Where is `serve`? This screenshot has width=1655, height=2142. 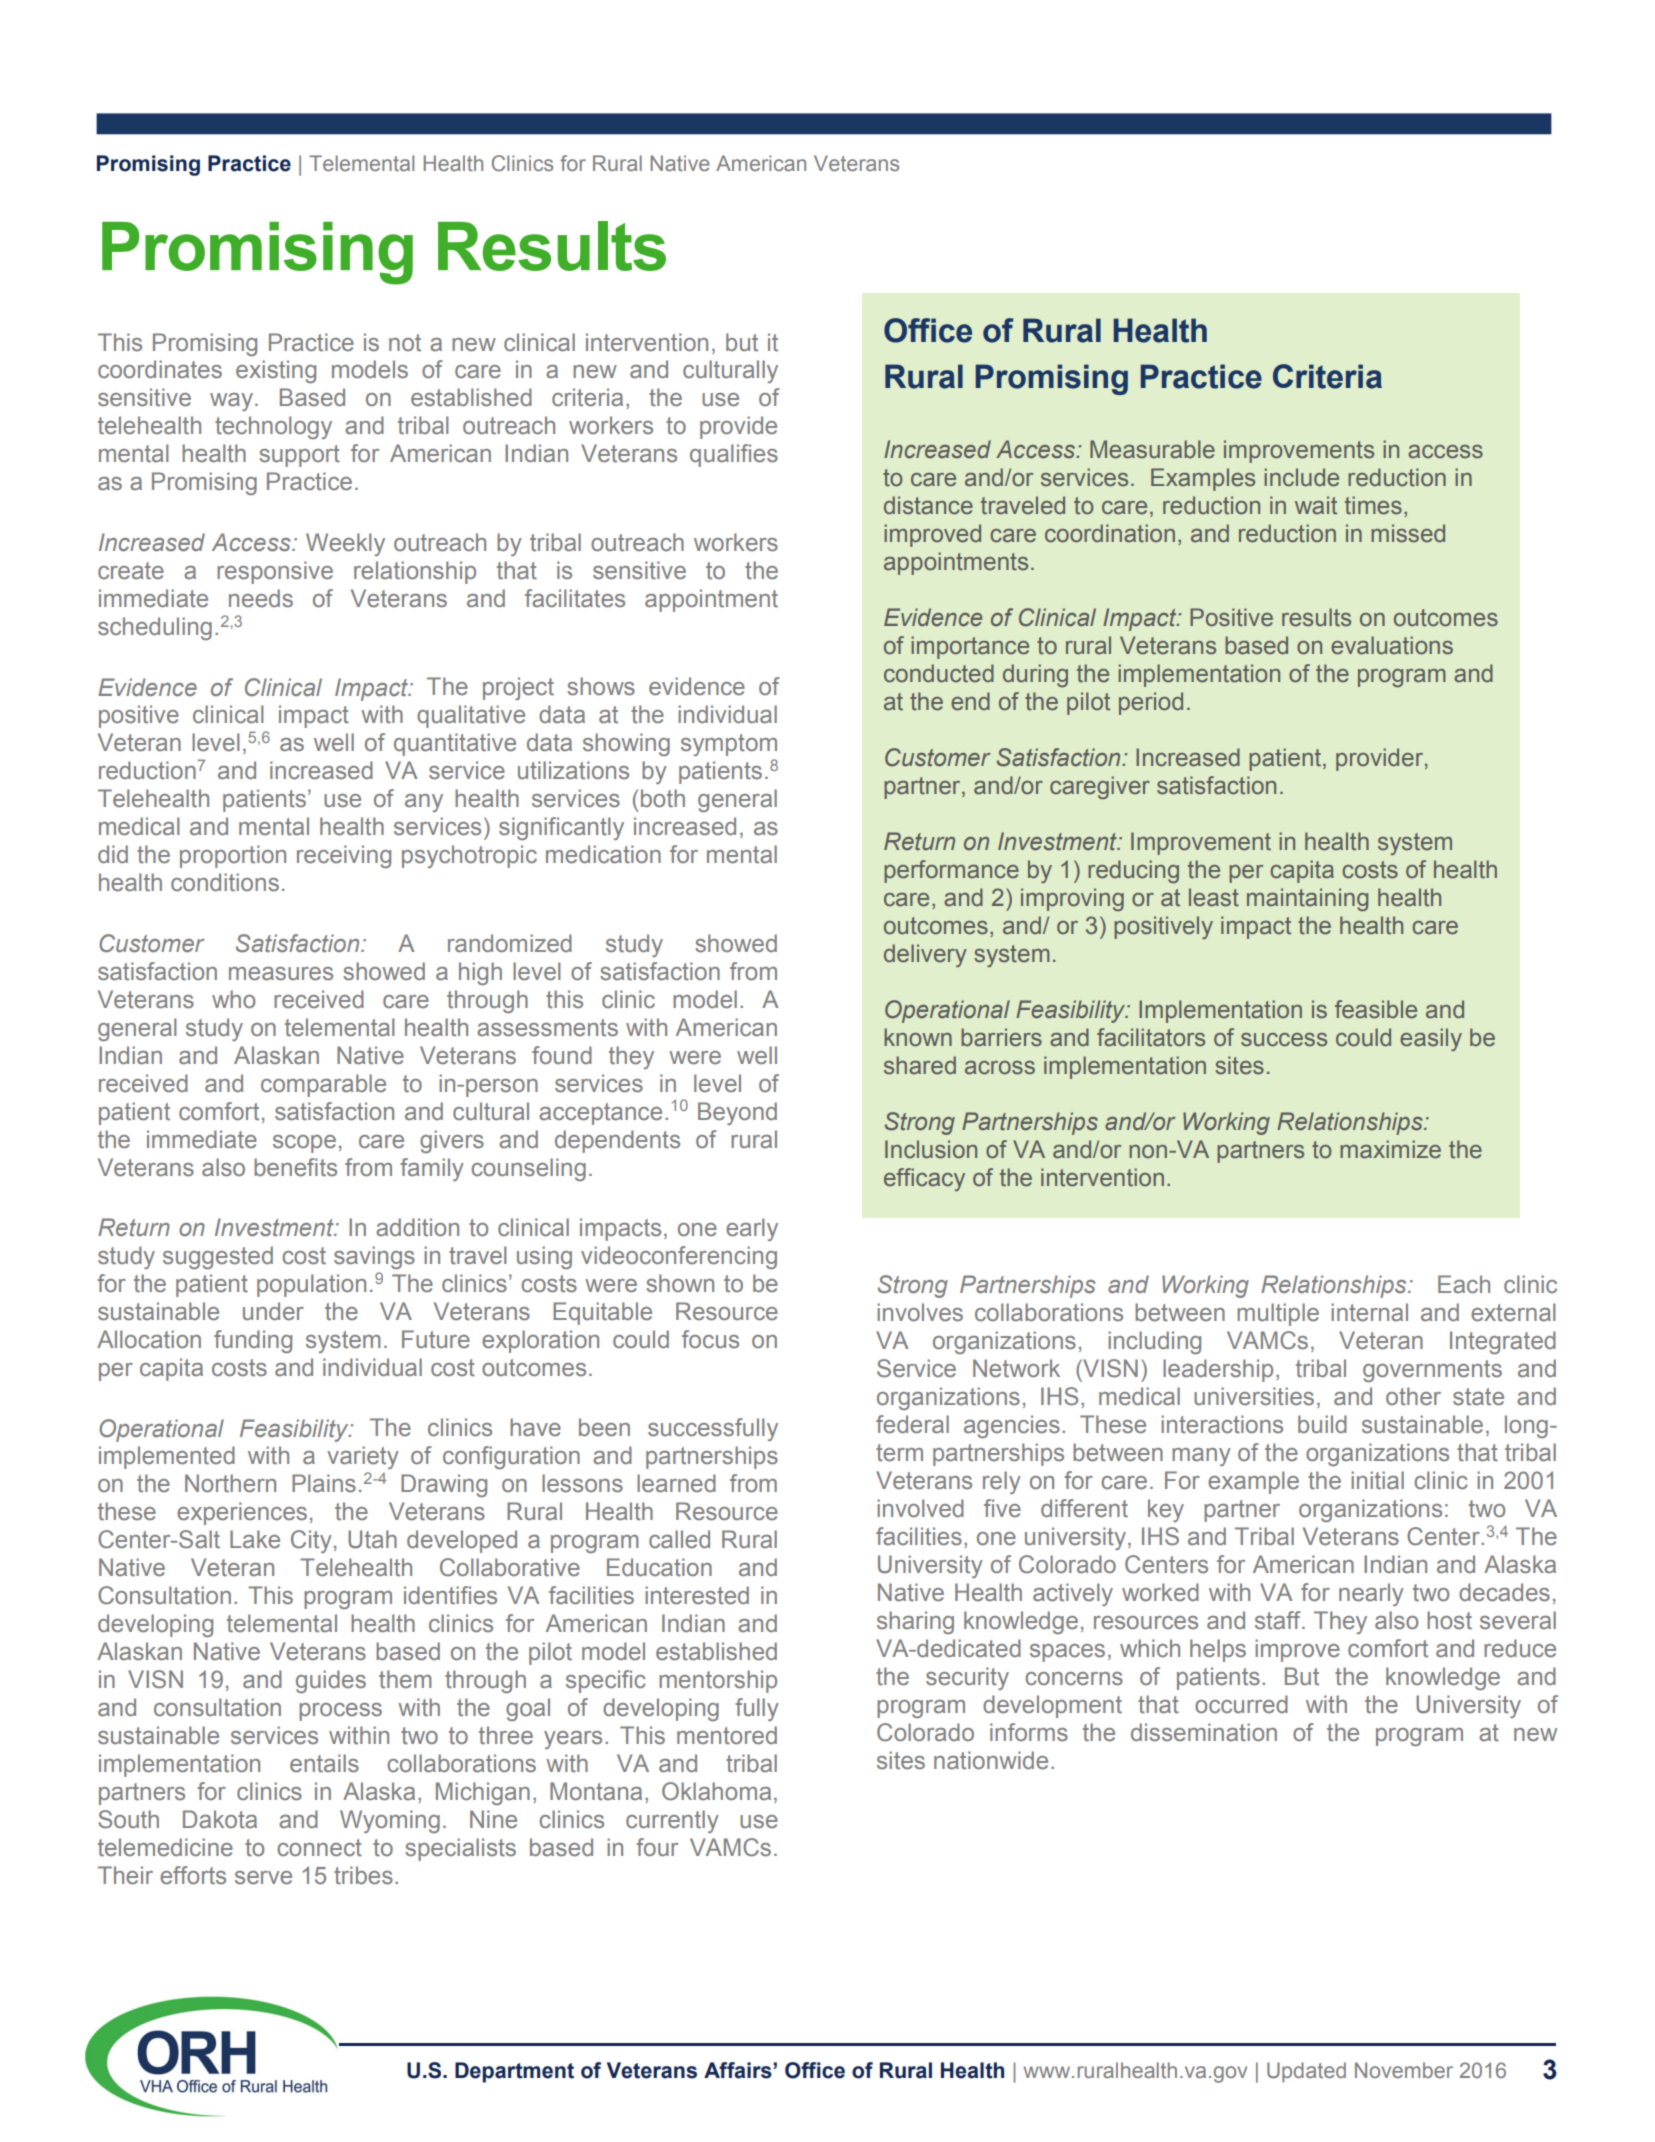
serve is located at coordinates (263, 1878).
